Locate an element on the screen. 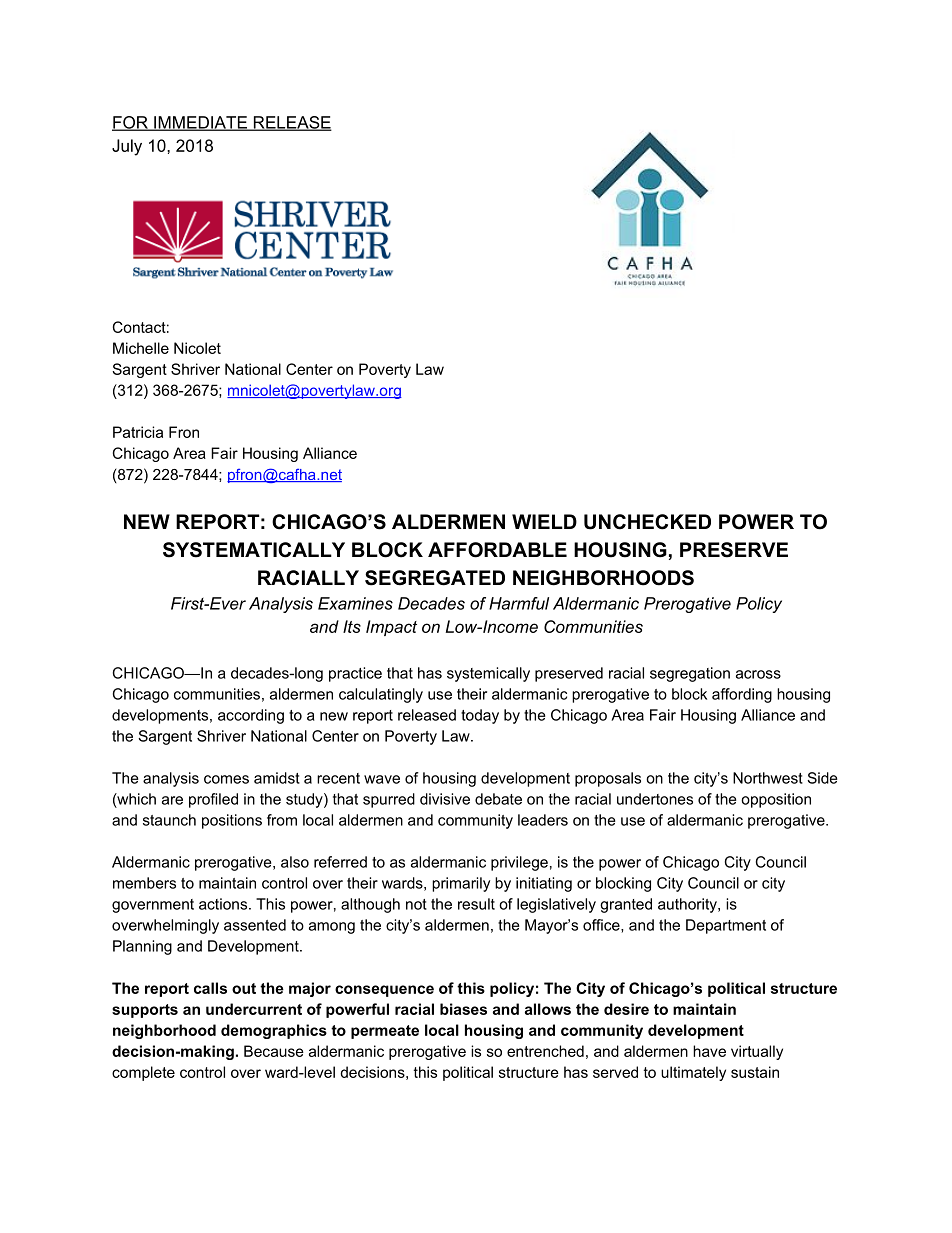 Image resolution: width=952 pixels, height=1233 pixels. Northwest is located at coordinates (768, 778).
